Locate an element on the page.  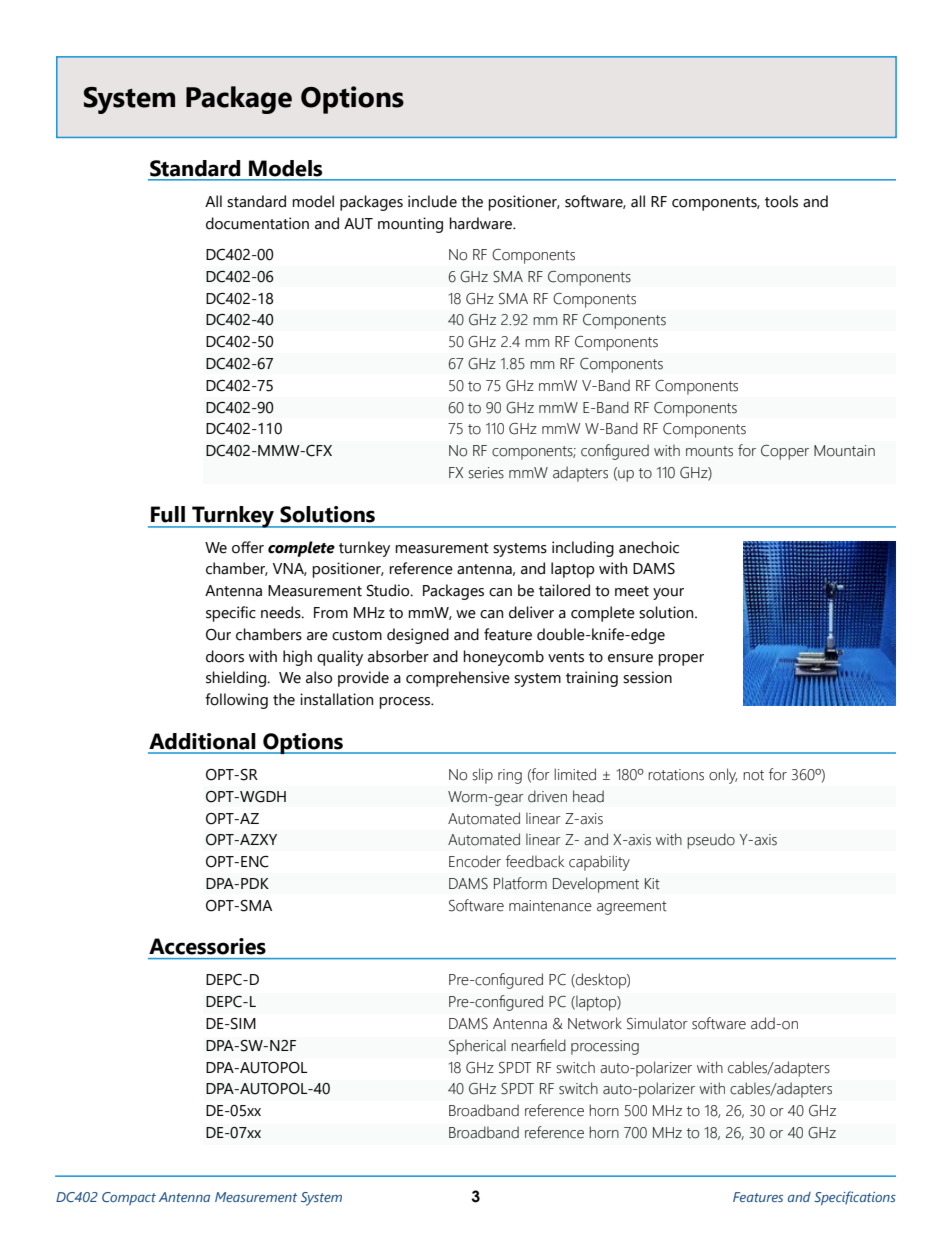
tools is located at coordinates (781, 201).
